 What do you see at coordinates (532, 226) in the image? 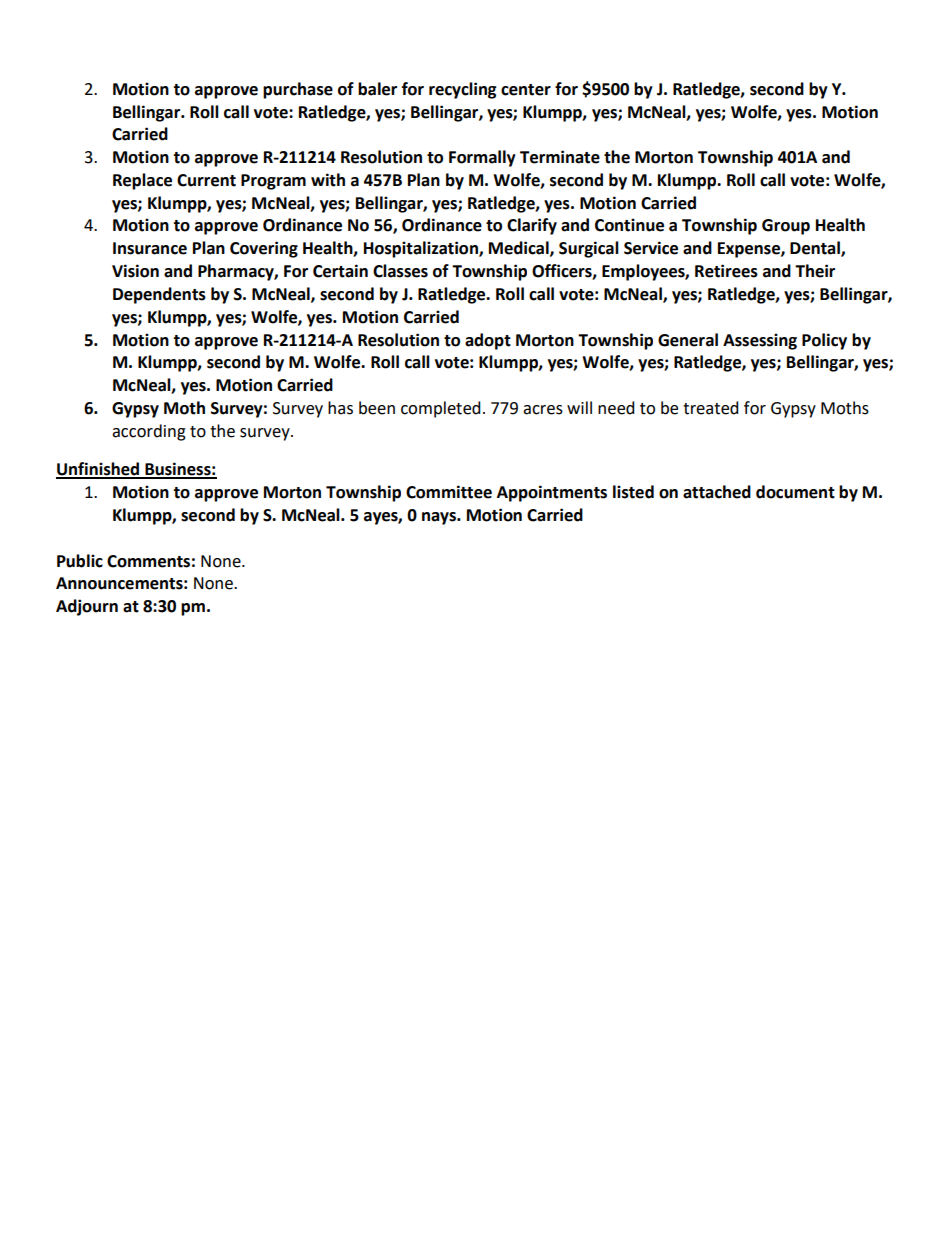
I see `Clarify` at bounding box center [532, 226].
